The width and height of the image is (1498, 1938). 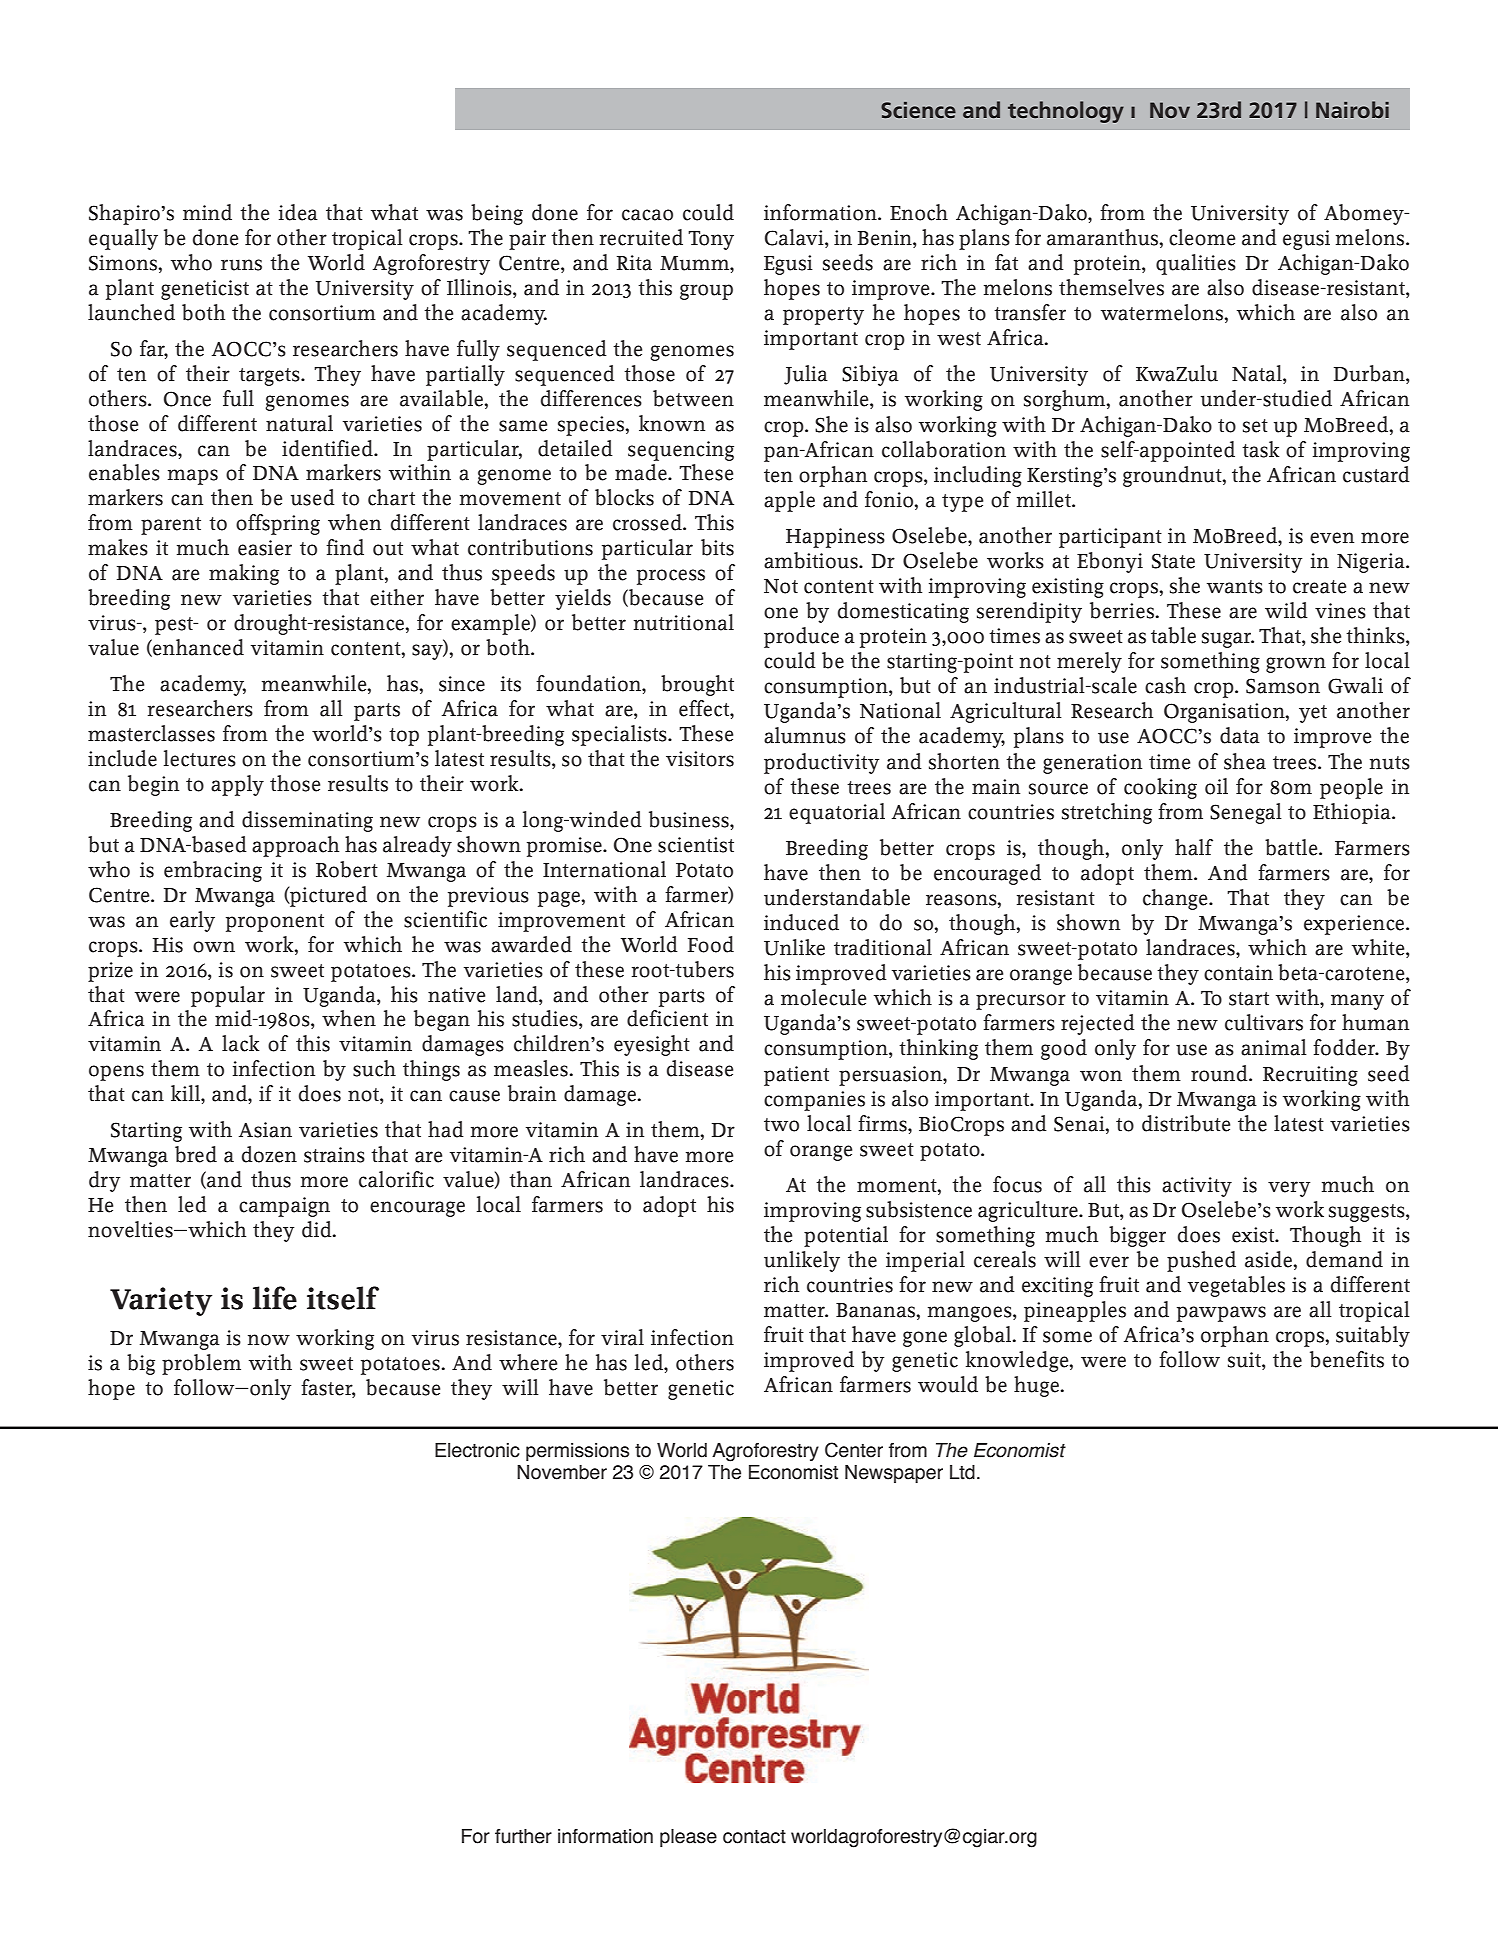 I want to click on Food, so click(x=711, y=944).
